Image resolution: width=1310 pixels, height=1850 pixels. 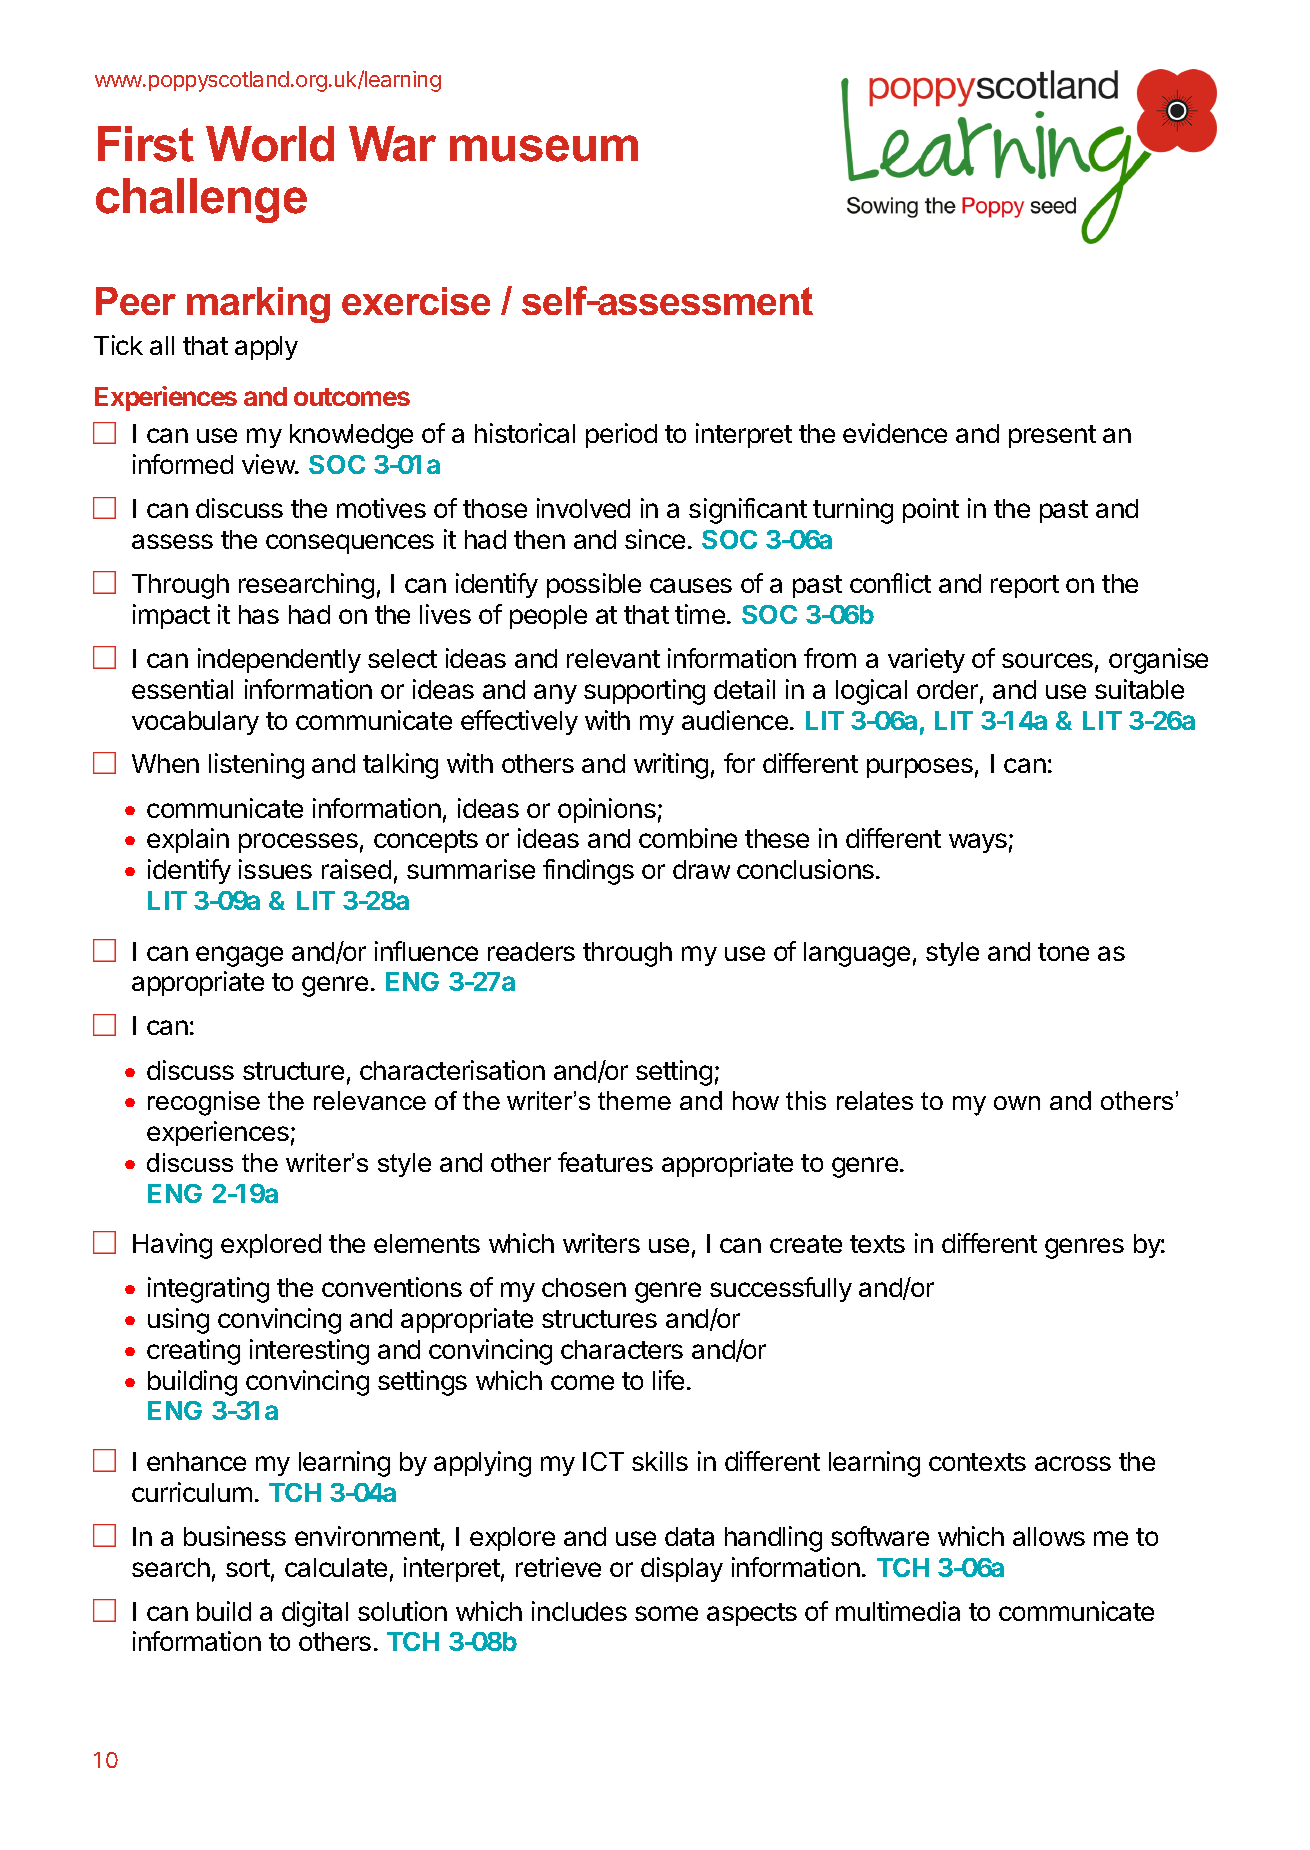 What do you see at coordinates (655, 539) in the screenshot?
I see `since` at bounding box center [655, 539].
